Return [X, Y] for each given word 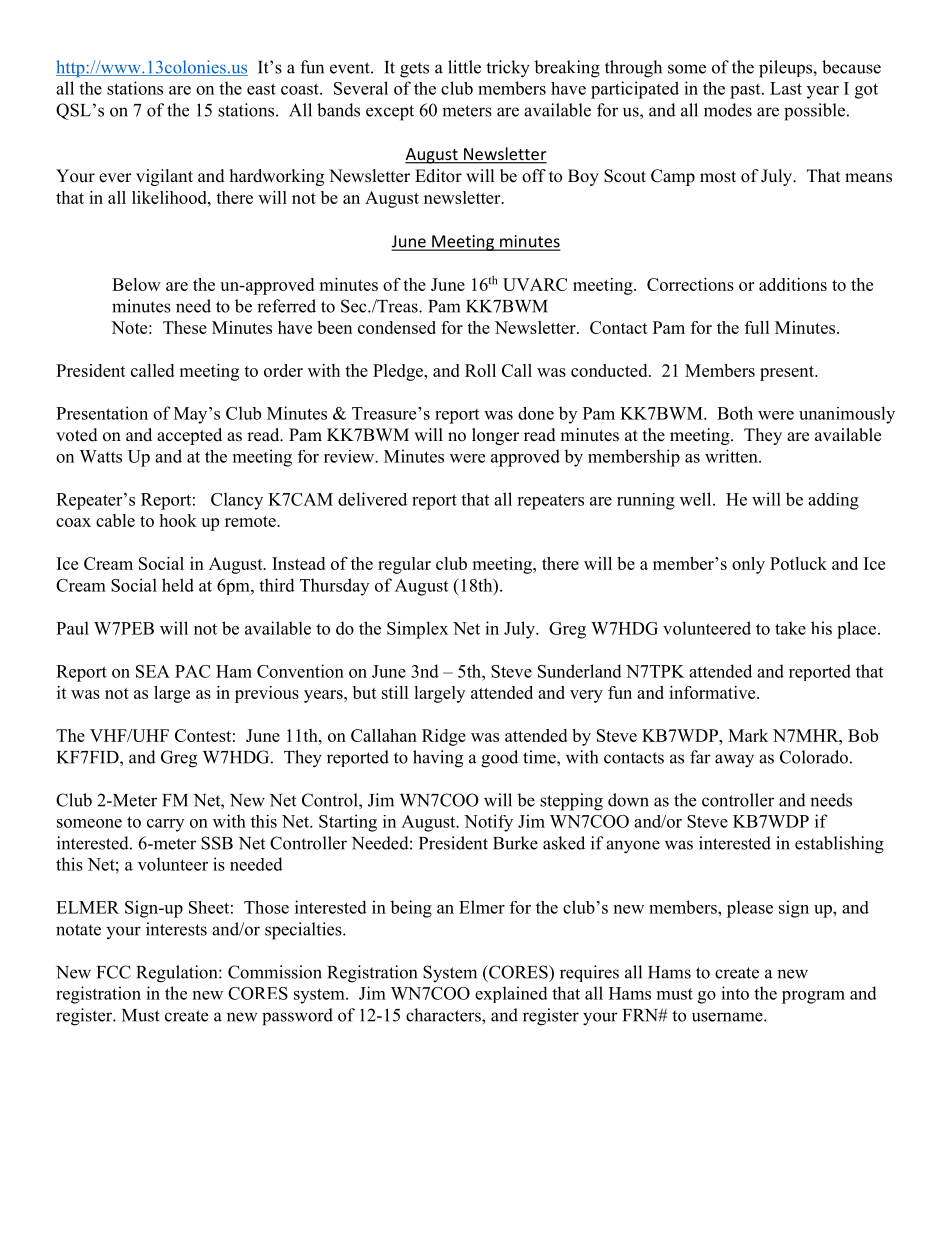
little [464, 67]
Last [786, 88]
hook [178, 520]
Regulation [178, 974]
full [757, 327]
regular [404, 565]
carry [165, 825]
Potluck [798, 563]
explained [511, 994]
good [499, 759]
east [261, 89]
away [734, 761]
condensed [397, 327]
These [185, 327]
